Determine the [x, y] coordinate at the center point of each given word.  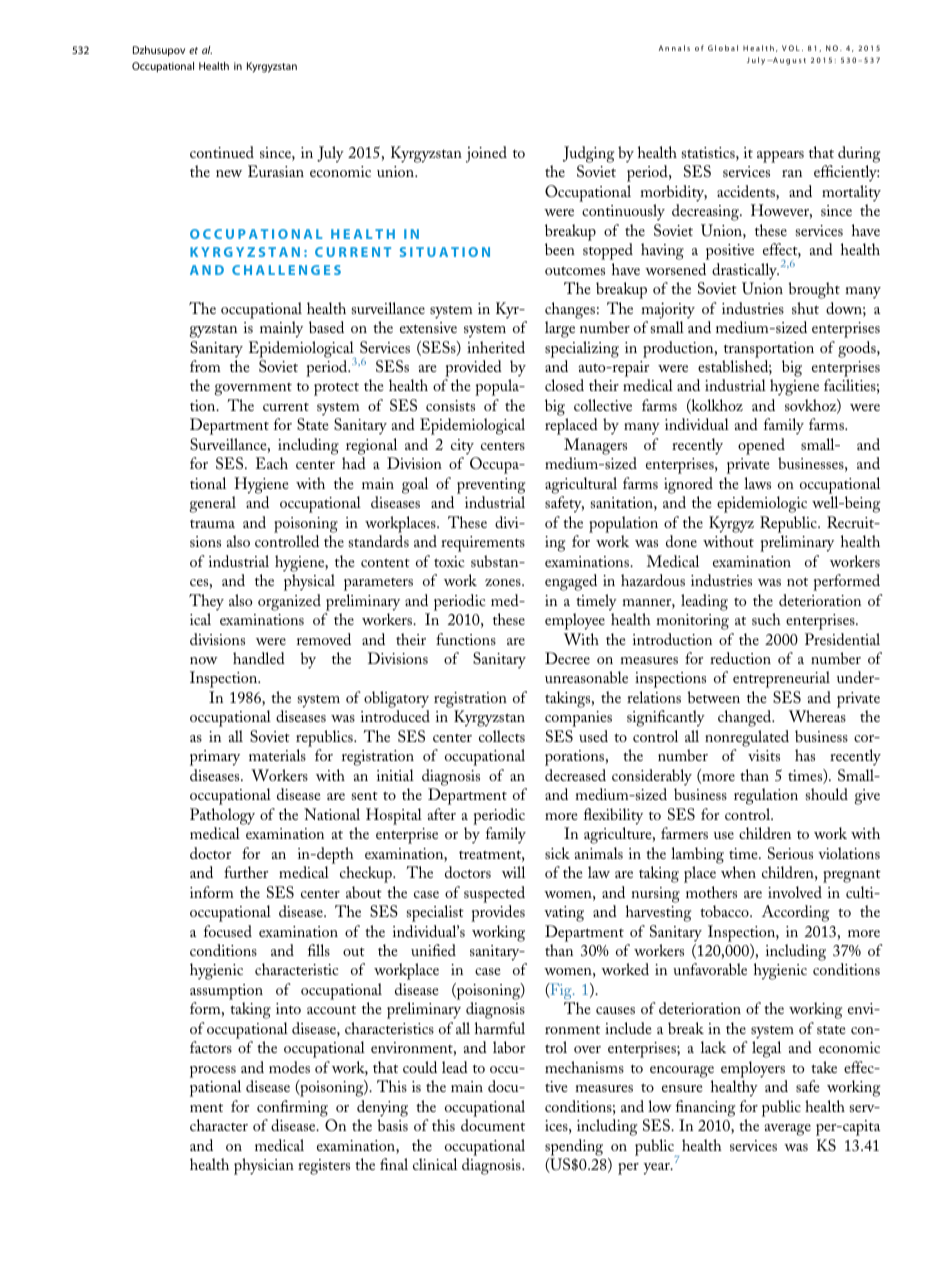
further [246, 872]
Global [723, 48]
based [326, 327]
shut [805, 308]
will [513, 872]
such [766, 619]
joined [486, 154]
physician [264, 1166]
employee [575, 621]
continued [222, 152]
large [560, 329]
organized [289, 602]
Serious [790, 853]
